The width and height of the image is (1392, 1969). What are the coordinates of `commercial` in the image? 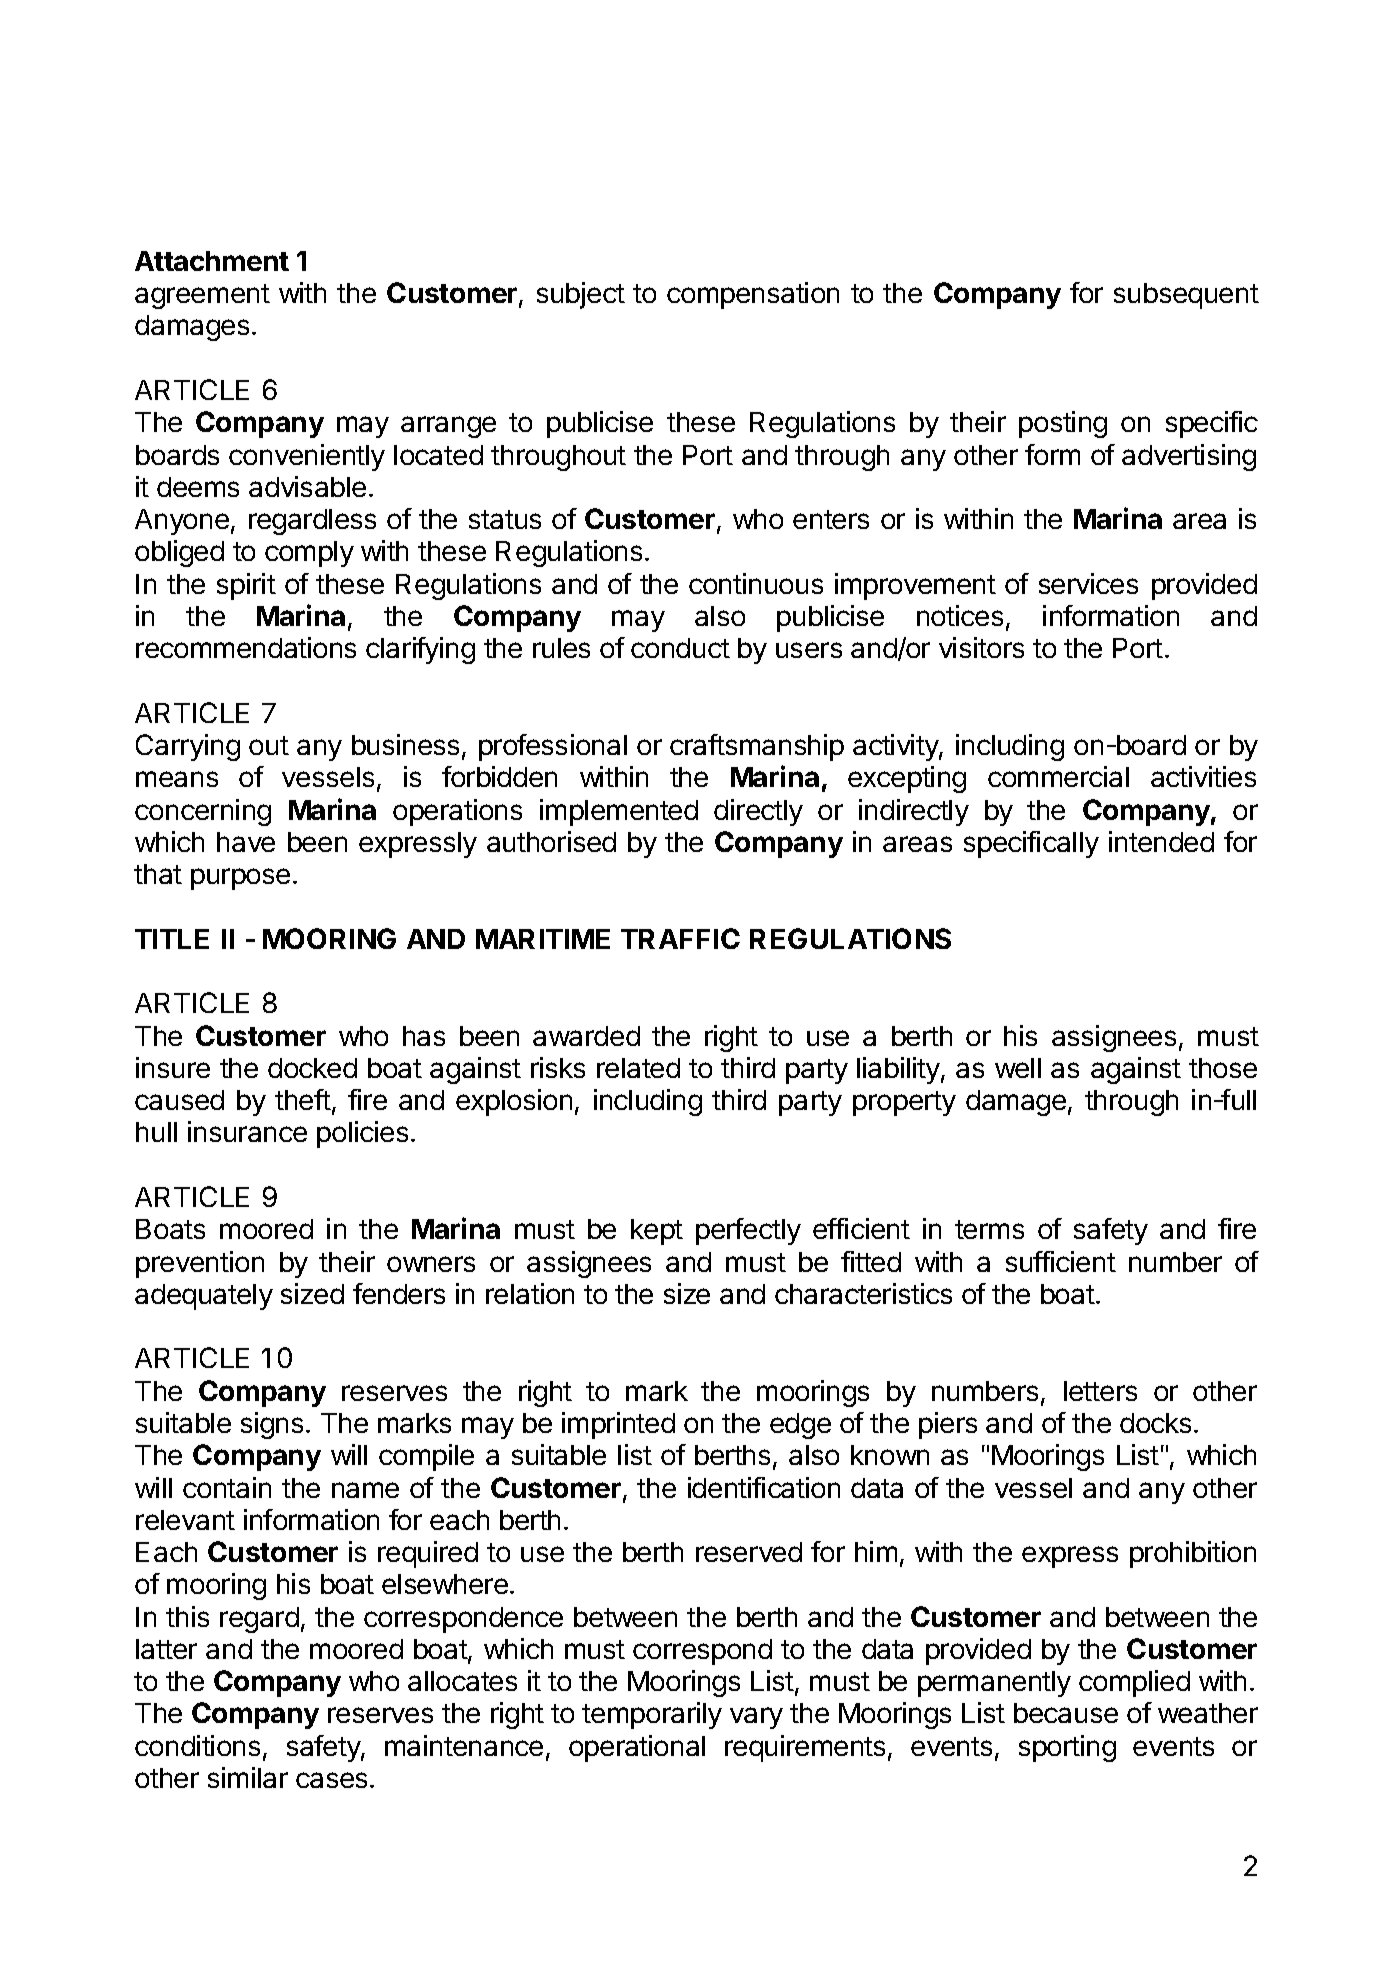 It's located at (1058, 776).
